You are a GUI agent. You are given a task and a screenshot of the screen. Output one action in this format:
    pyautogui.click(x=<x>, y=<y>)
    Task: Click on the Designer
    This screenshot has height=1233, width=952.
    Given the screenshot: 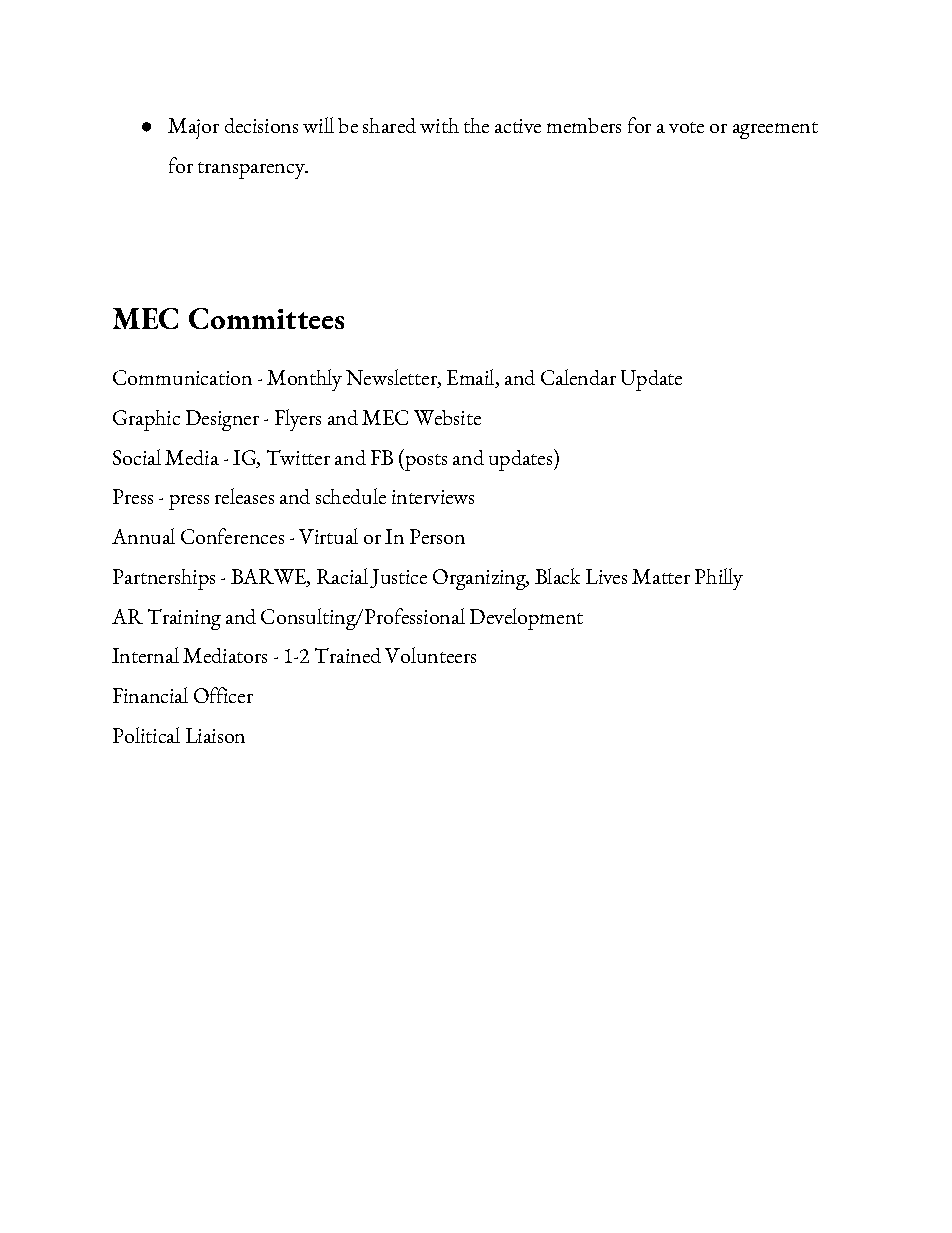 What is the action you would take?
    pyautogui.click(x=222, y=420)
